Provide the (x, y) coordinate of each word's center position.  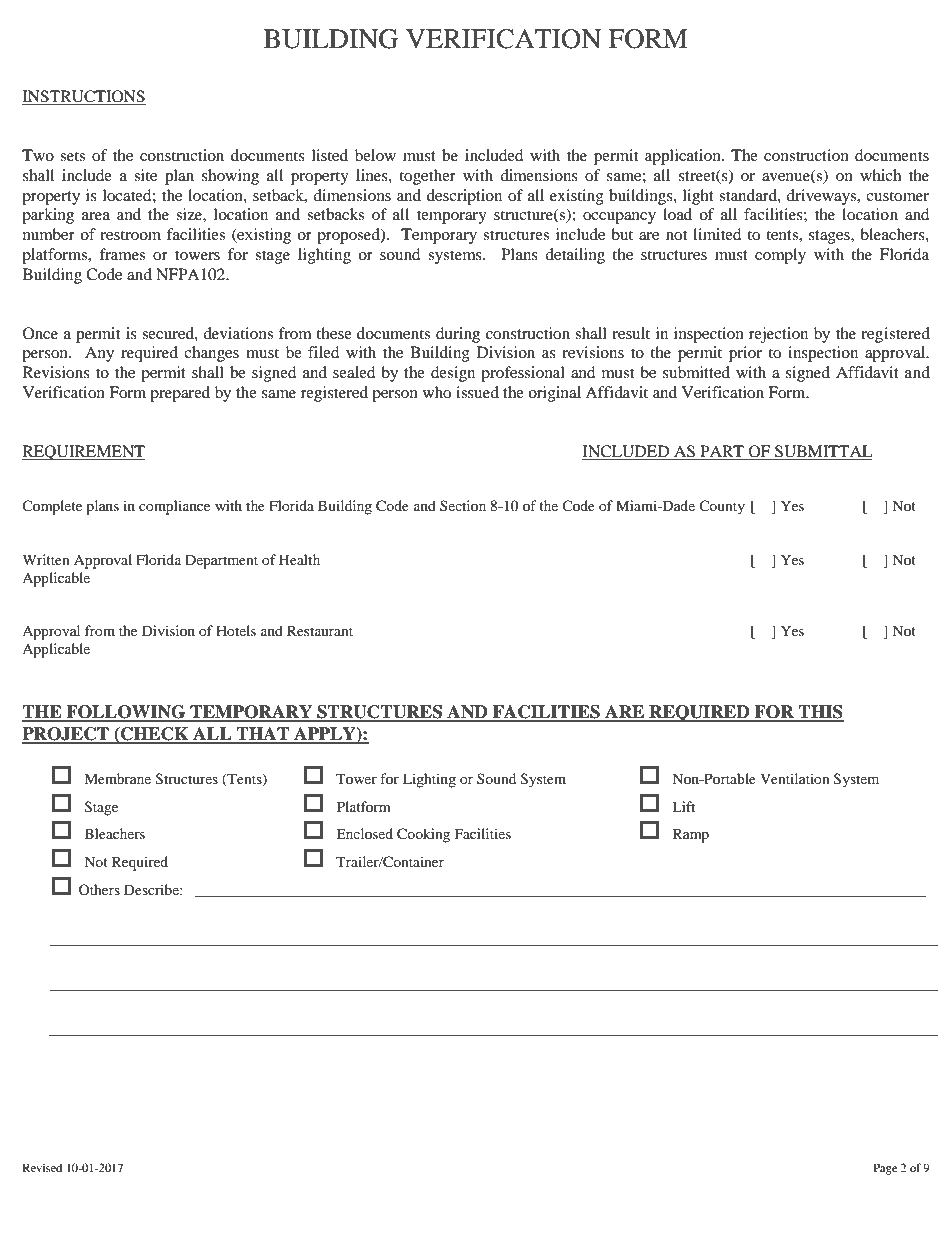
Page (885, 1169)
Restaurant (320, 630)
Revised (42, 1167)
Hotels (236, 630)
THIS (820, 713)
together (427, 177)
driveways (822, 197)
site (145, 175)
